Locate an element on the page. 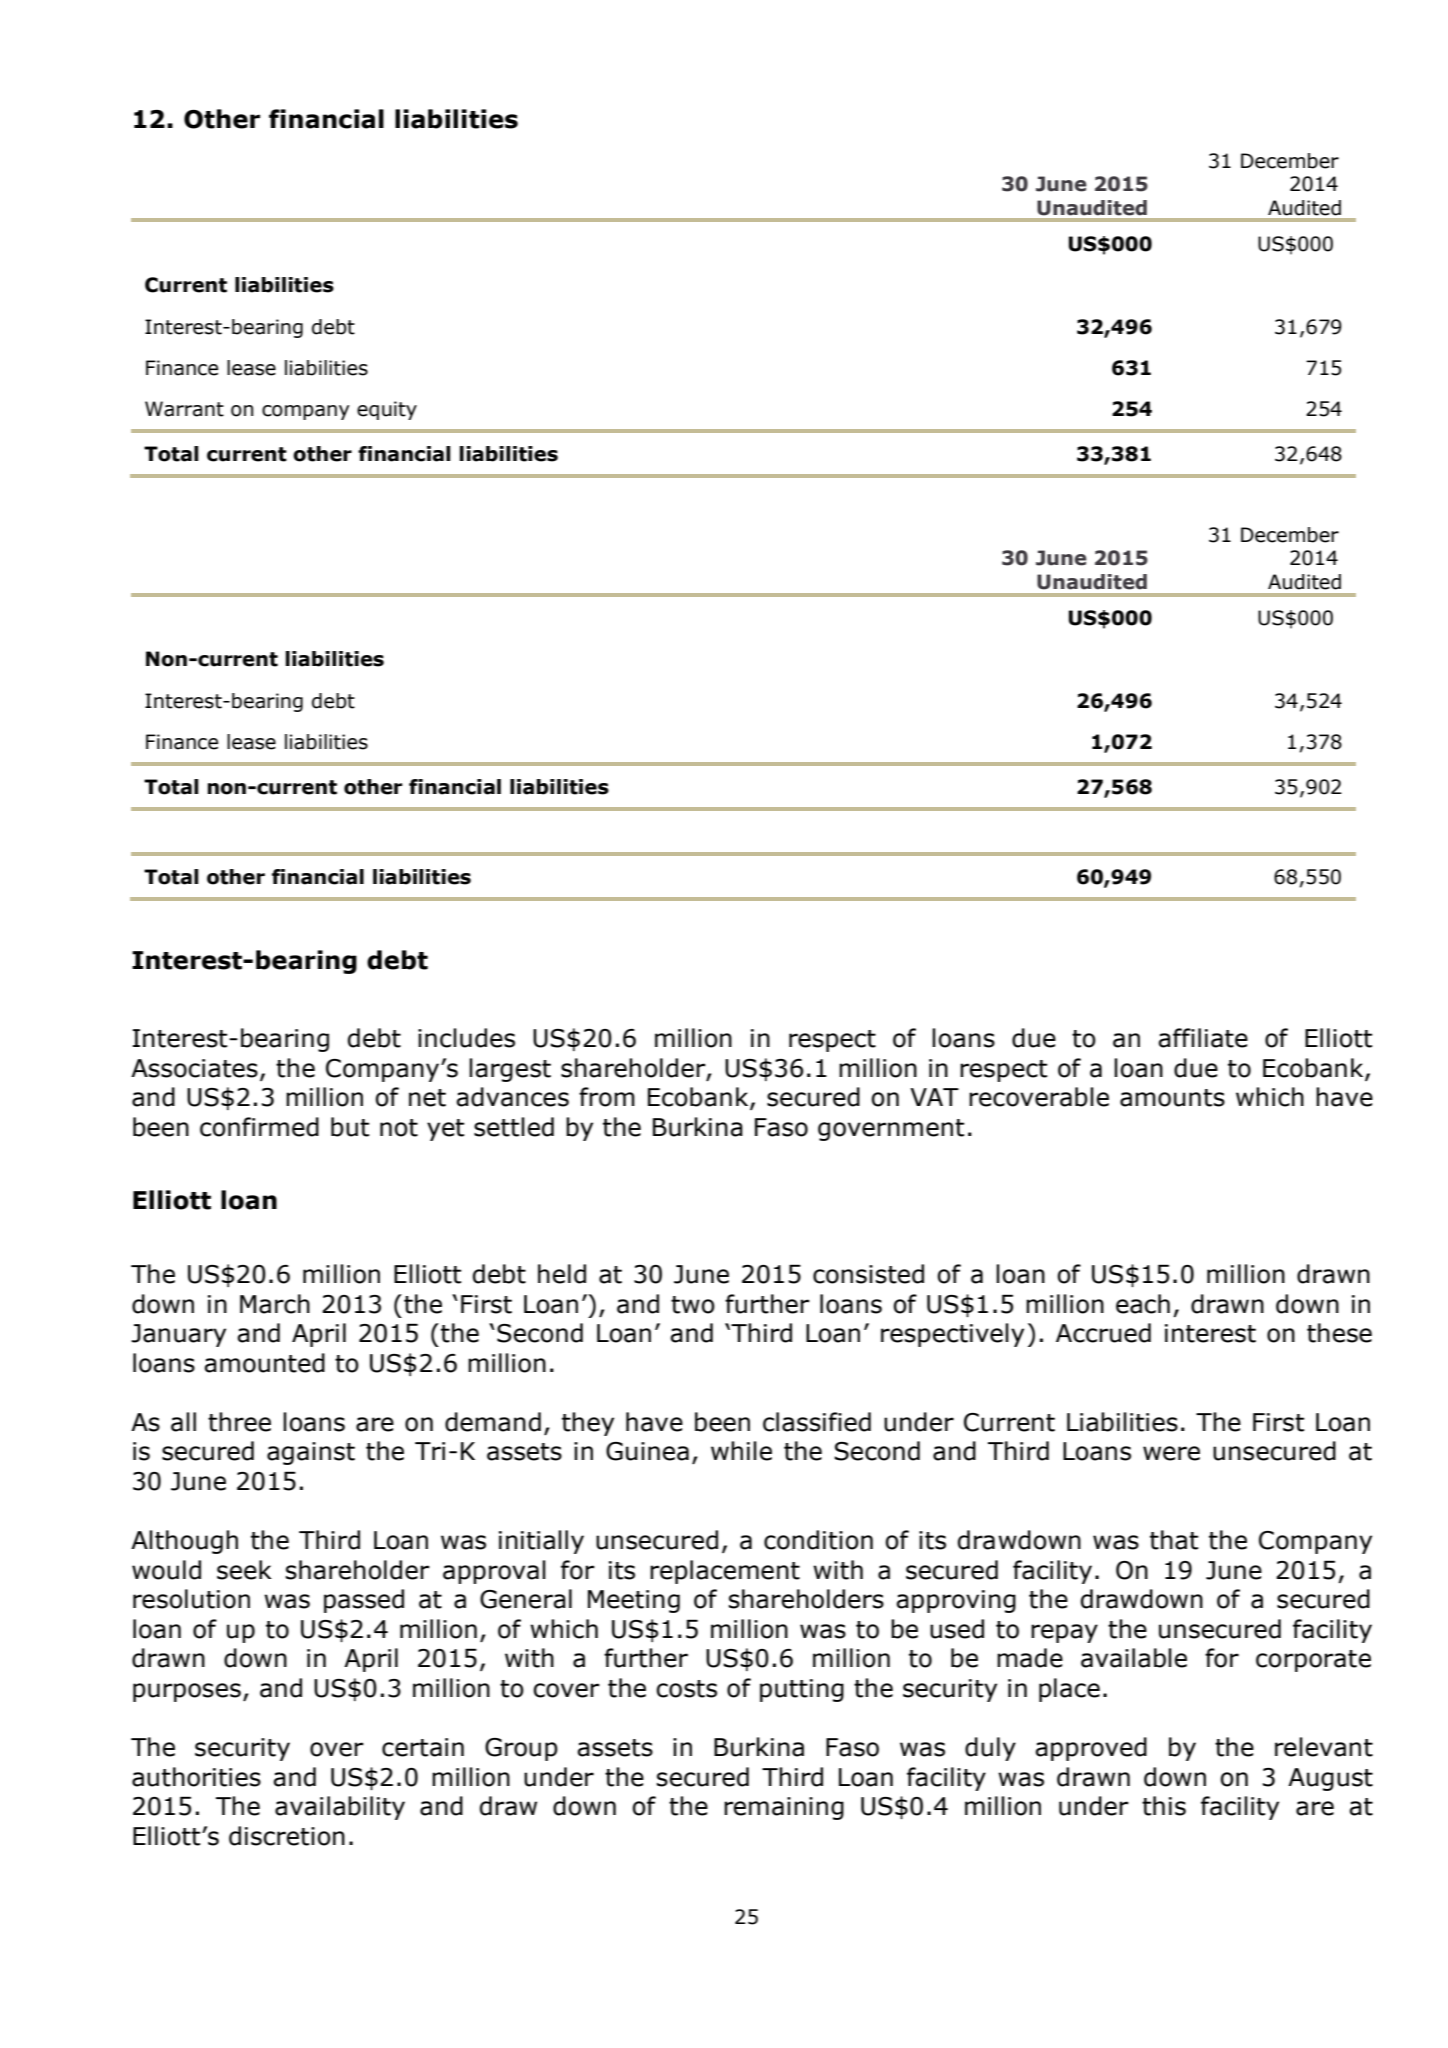  from is located at coordinates (607, 1097).
